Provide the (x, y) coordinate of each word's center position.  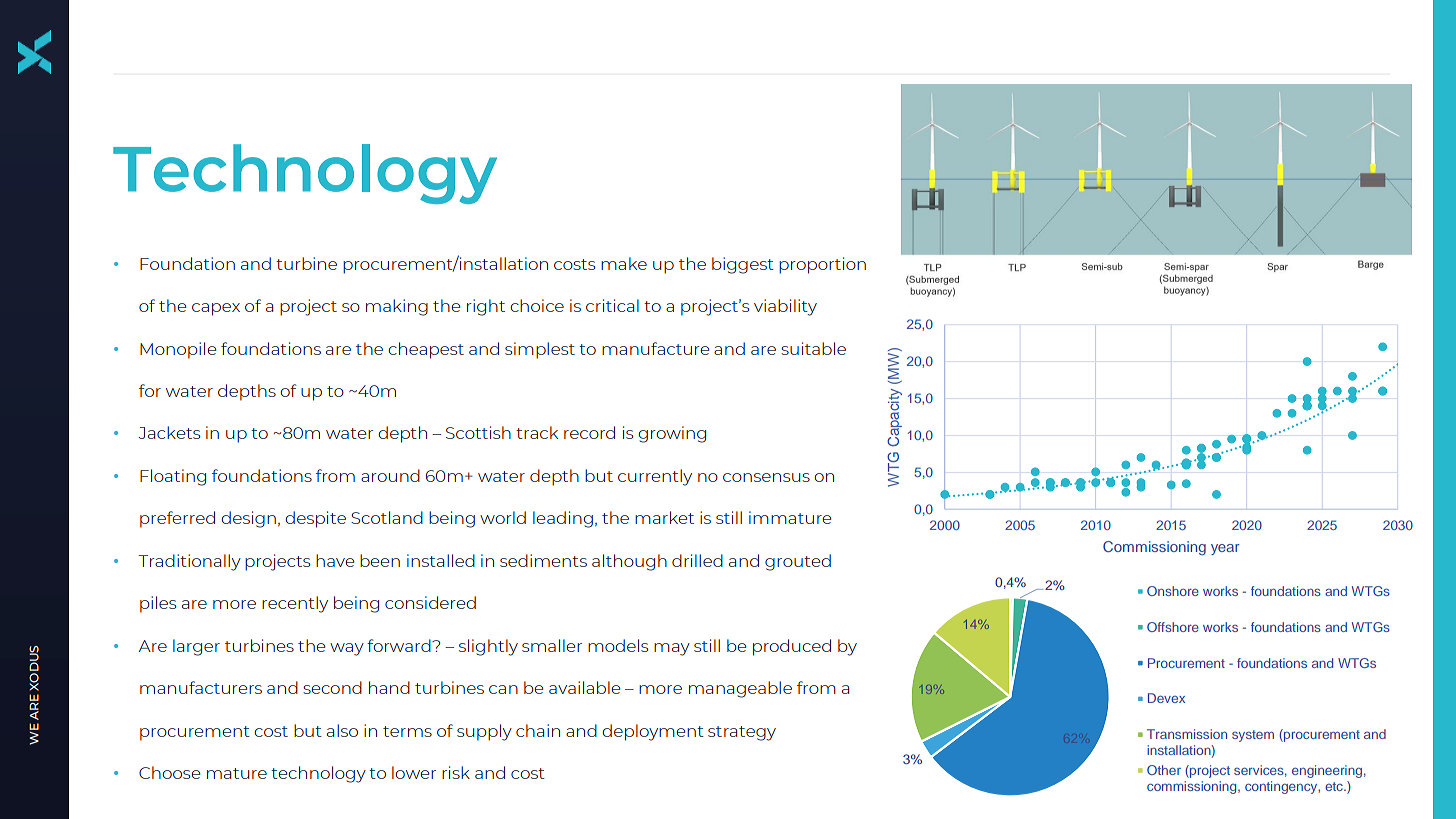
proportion (822, 265)
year (1225, 549)
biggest (743, 265)
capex (216, 309)
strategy (742, 733)
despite (315, 519)
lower (414, 772)
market (664, 517)
